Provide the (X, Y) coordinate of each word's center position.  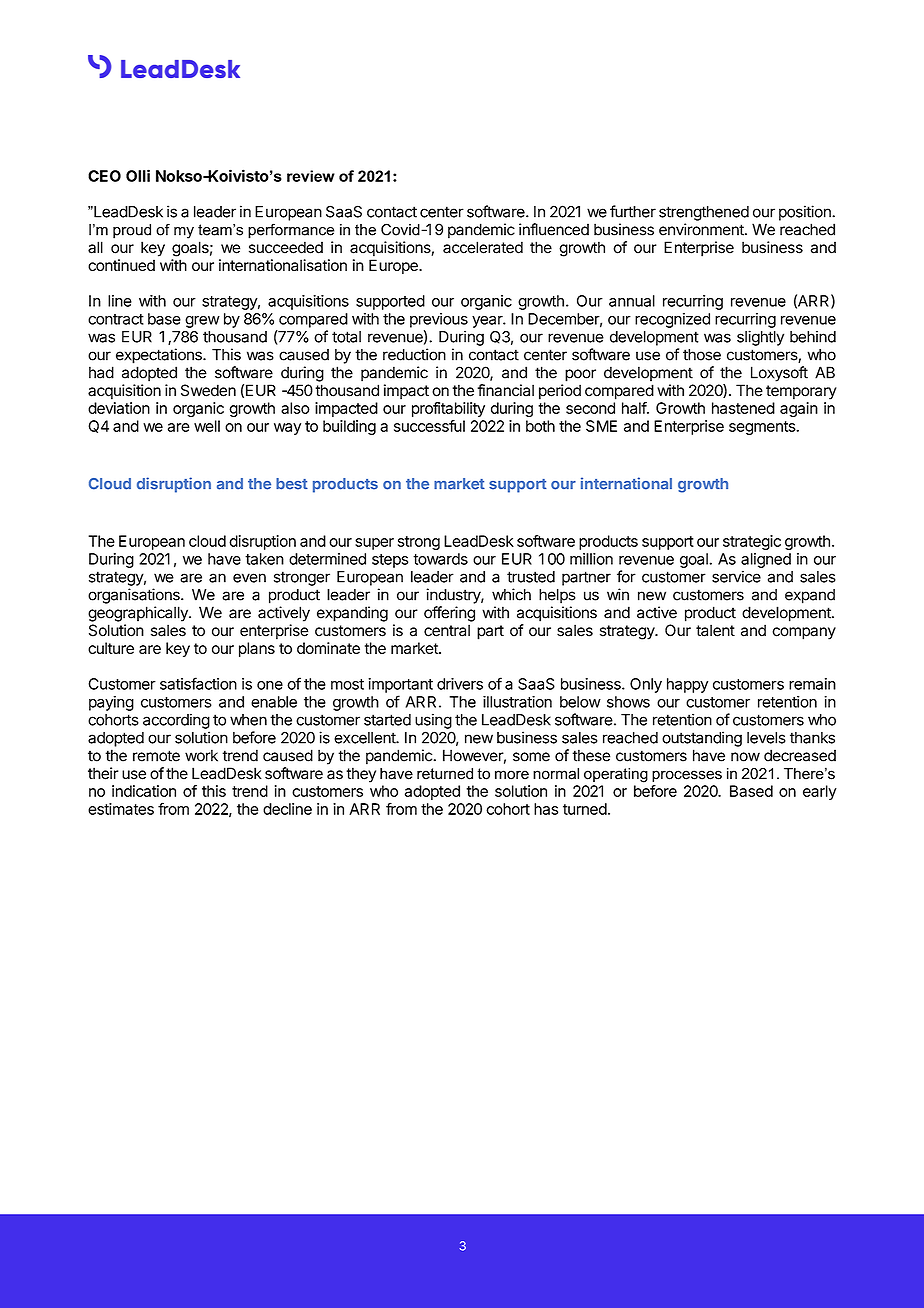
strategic (752, 542)
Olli (138, 175)
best (292, 484)
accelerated (483, 247)
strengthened (704, 213)
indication (144, 791)
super (374, 544)
